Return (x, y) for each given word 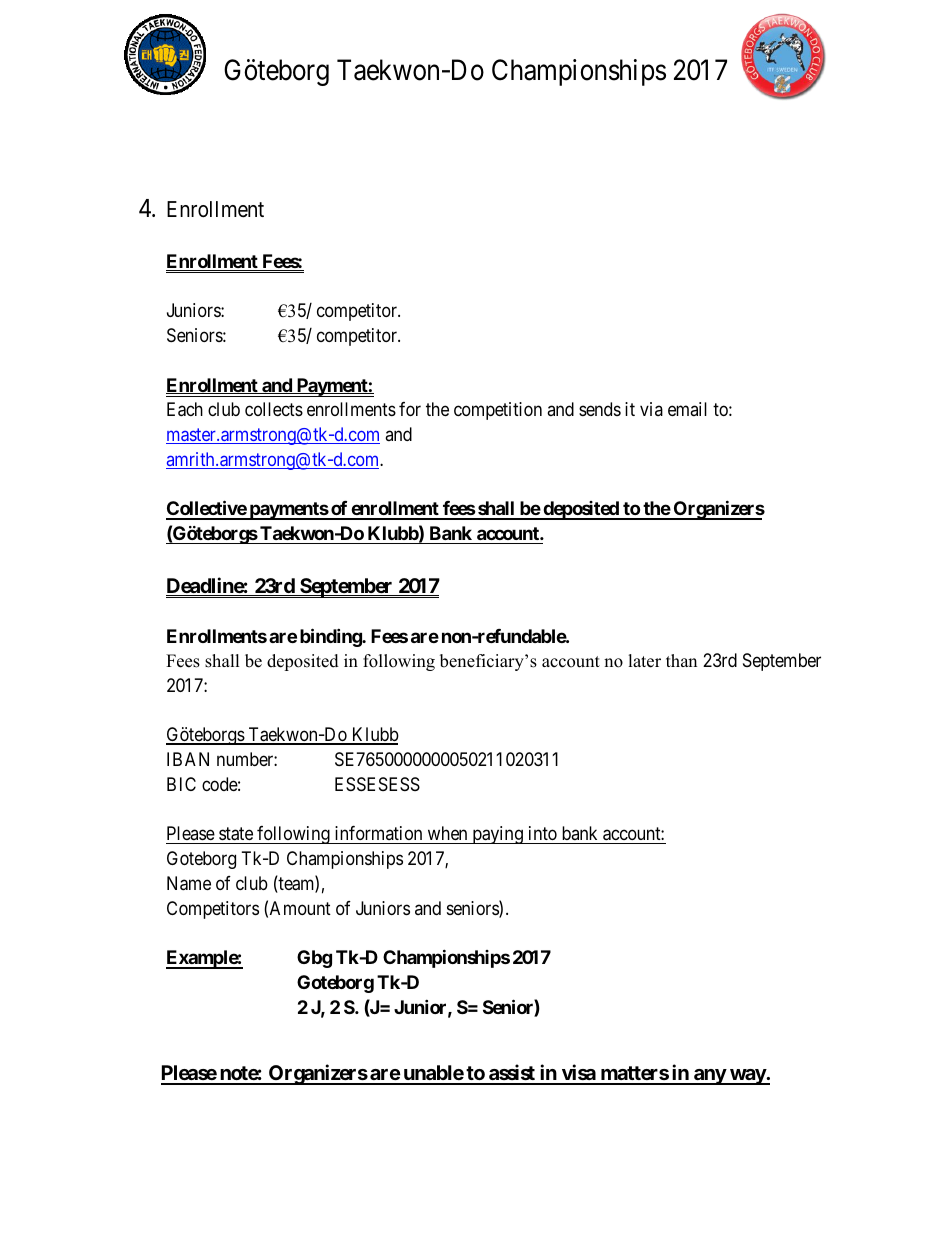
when (447, 835)
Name (189, 883)
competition (498, 411)
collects (274, 409)
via (651, 409)
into (543, 833)
